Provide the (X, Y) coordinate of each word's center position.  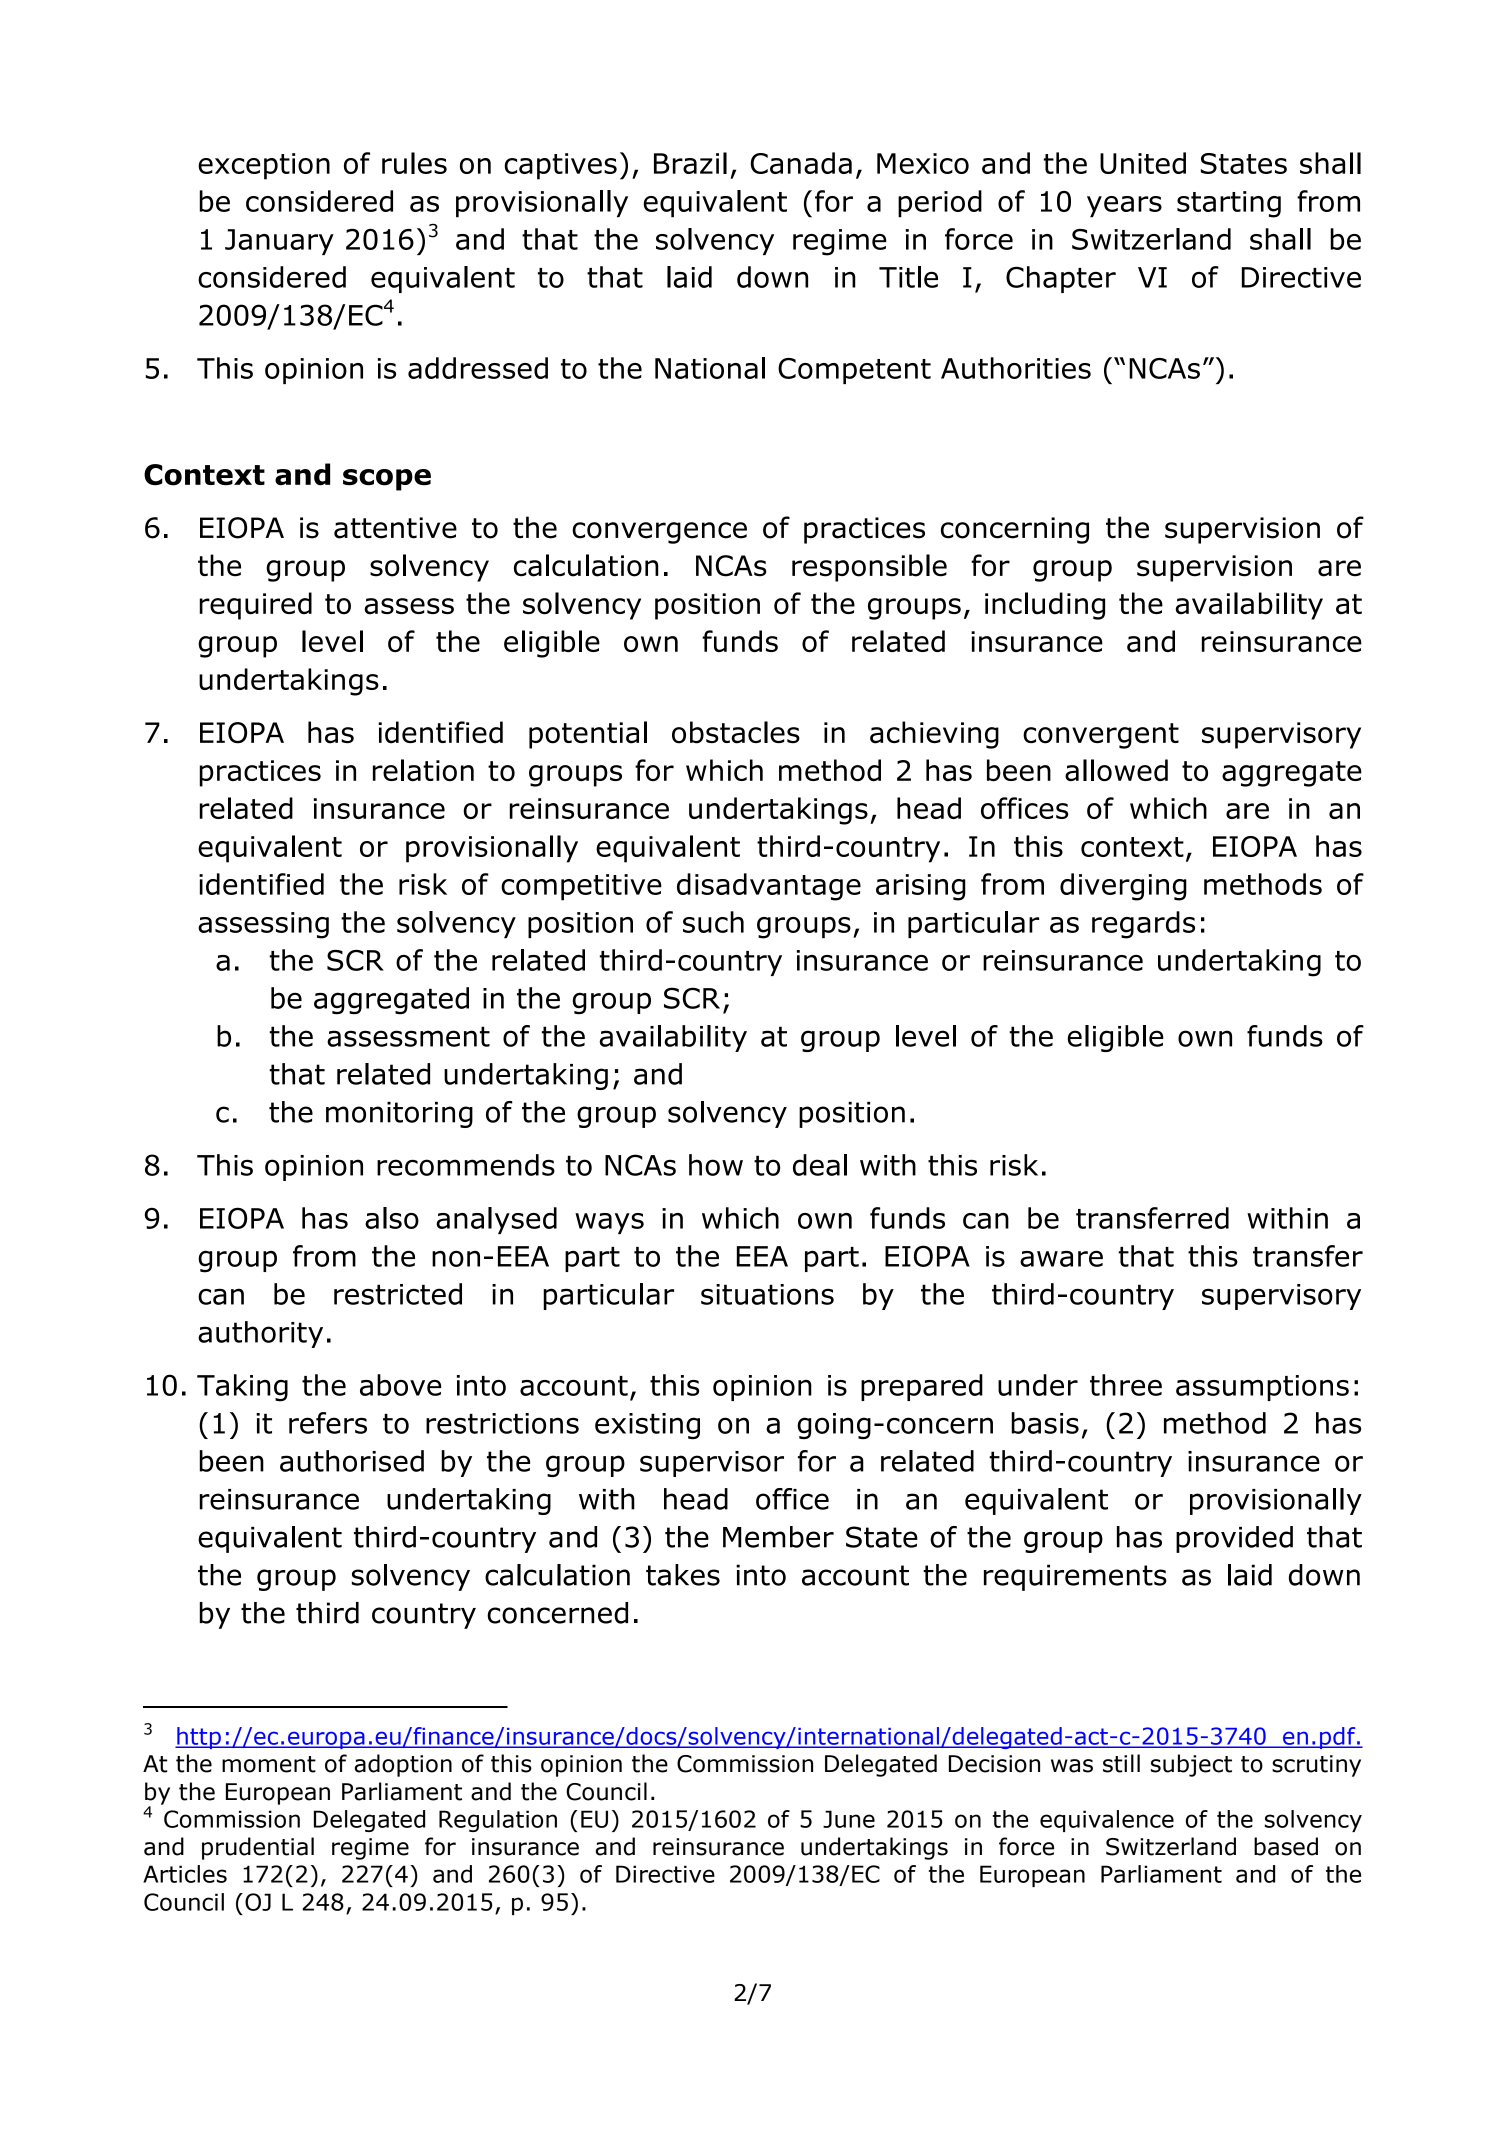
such (713, 922)
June (849, 1819)
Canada (801, 163)
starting (1229, 204)
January (279, 242)
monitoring (399, 1115)
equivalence (1107, 1821)
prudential (258, 1848)
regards (1143, 925)
